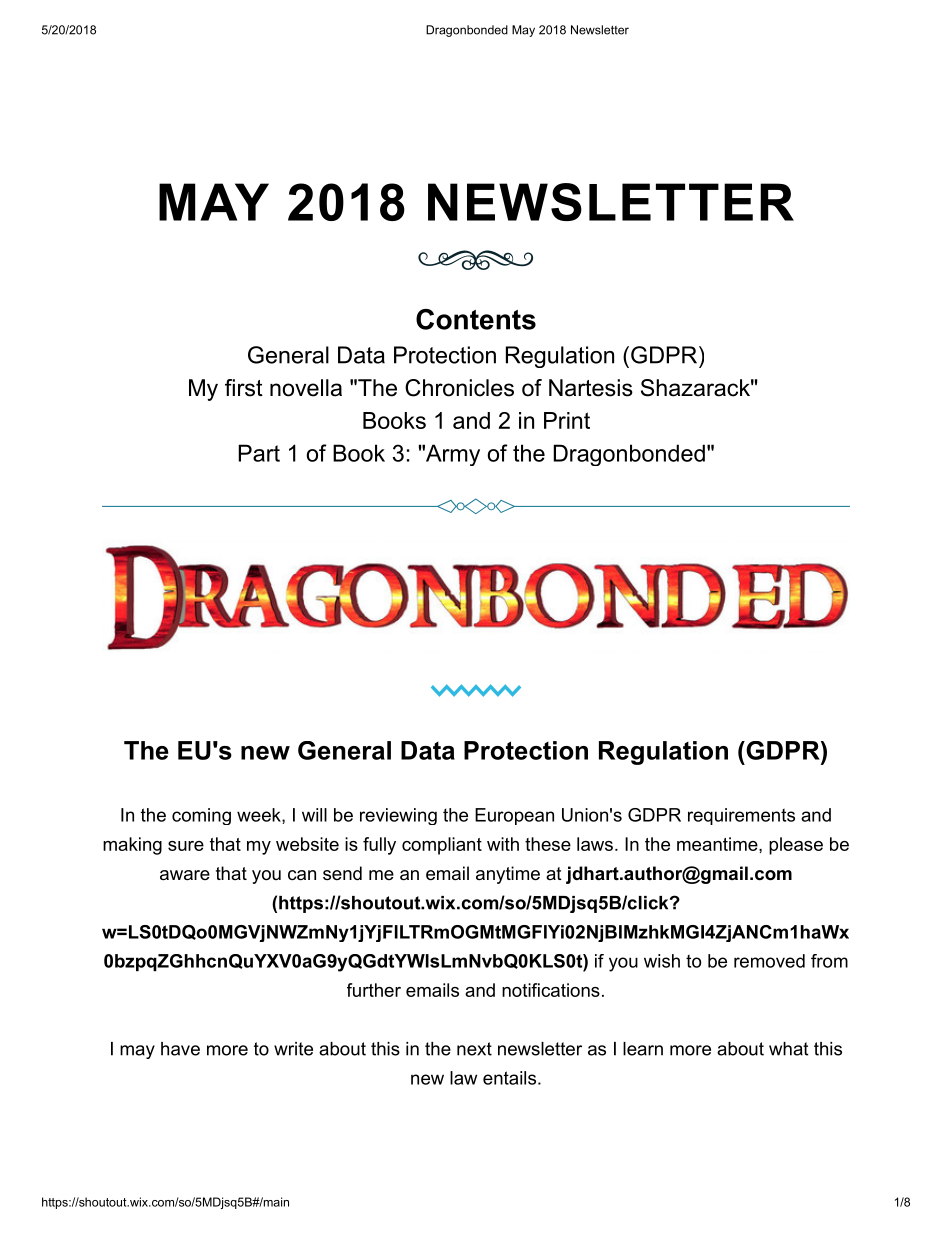 The height and width of the screenshot is (1233, 952). What do you see at coordinates (741, 816) in the screenshot?
I see `requirements` at bounding box center [741, 816].
